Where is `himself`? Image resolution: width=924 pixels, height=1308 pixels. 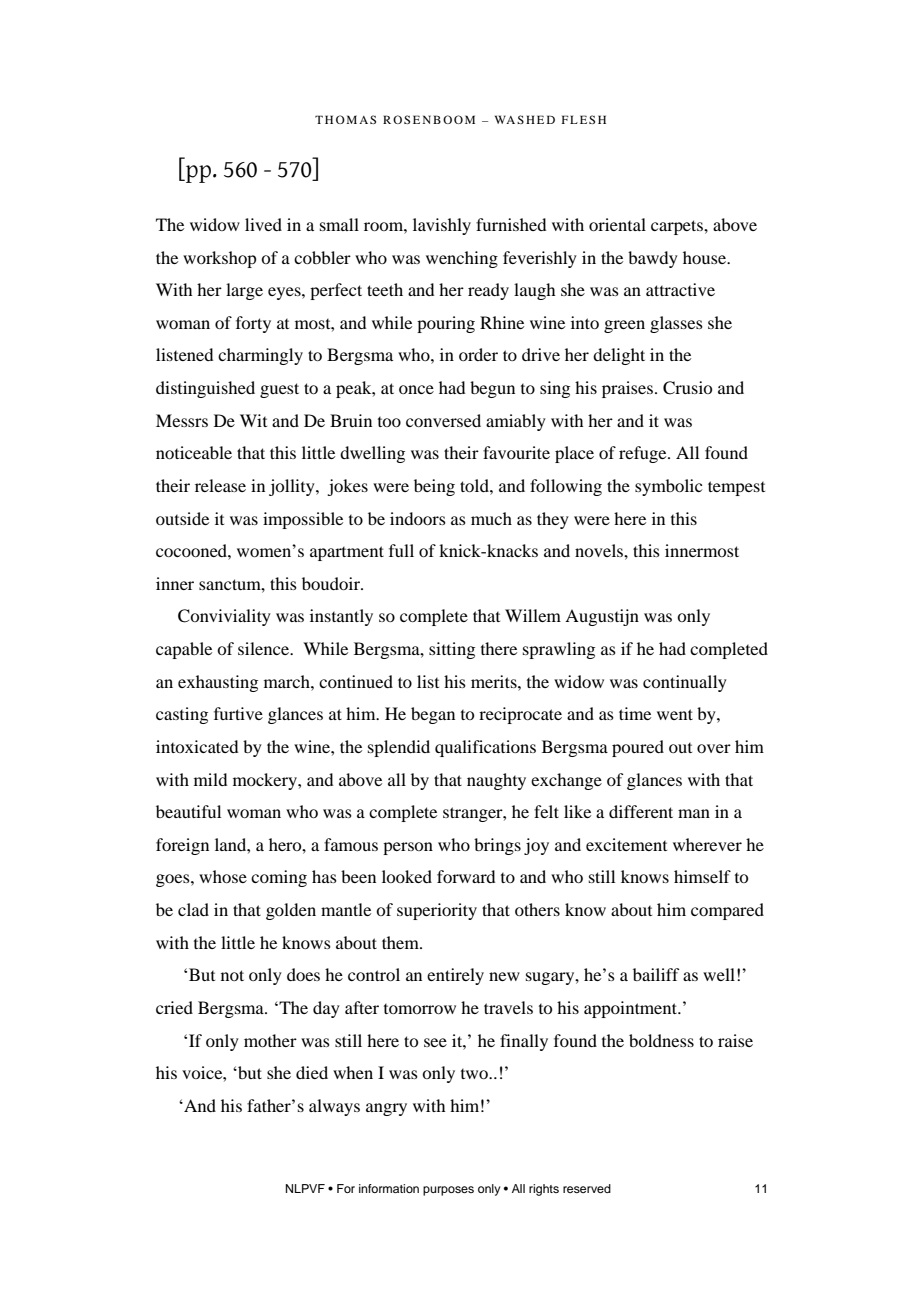
himself is located at coordinates (702, 876).
